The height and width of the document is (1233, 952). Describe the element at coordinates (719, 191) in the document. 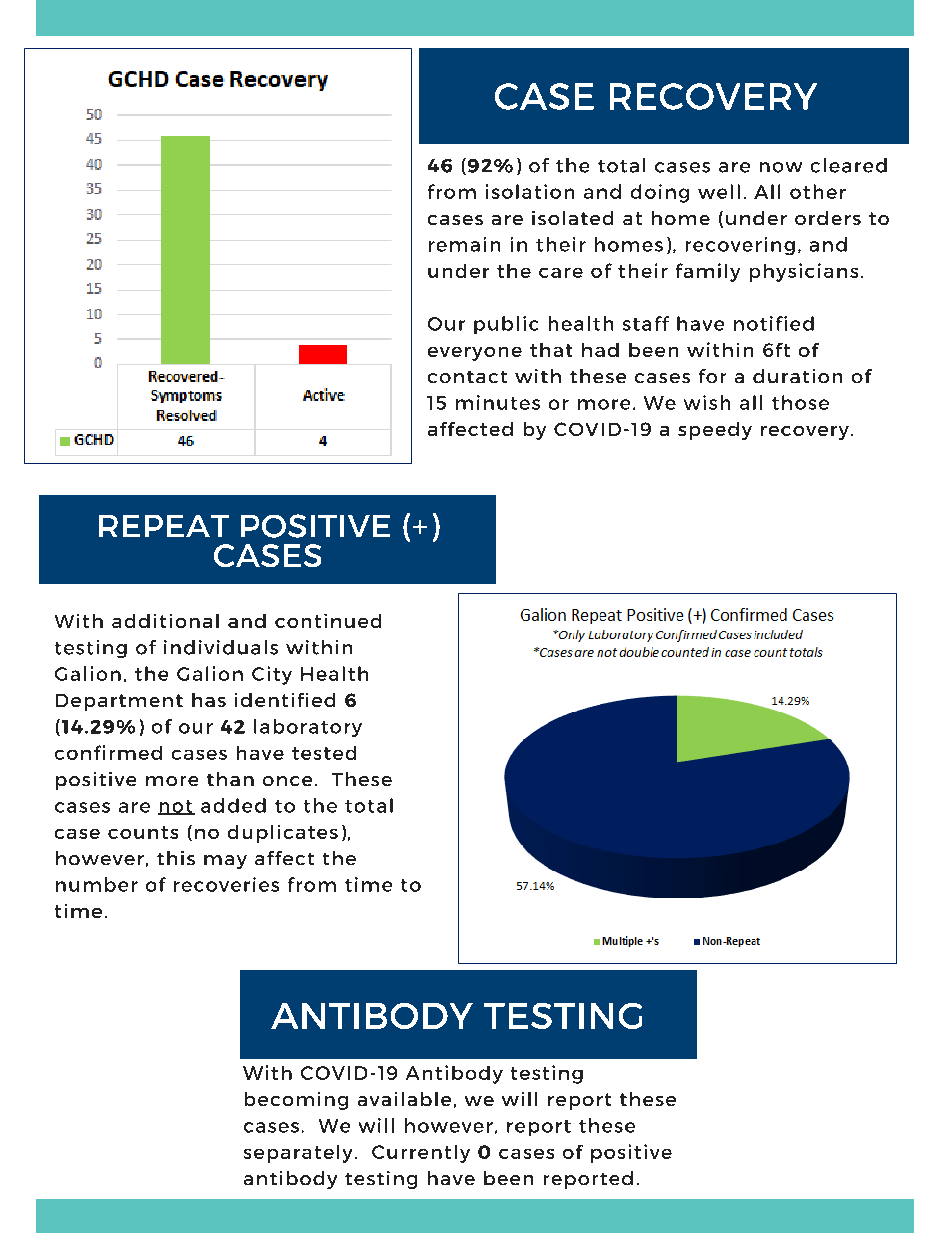

I see `well` at that location.
